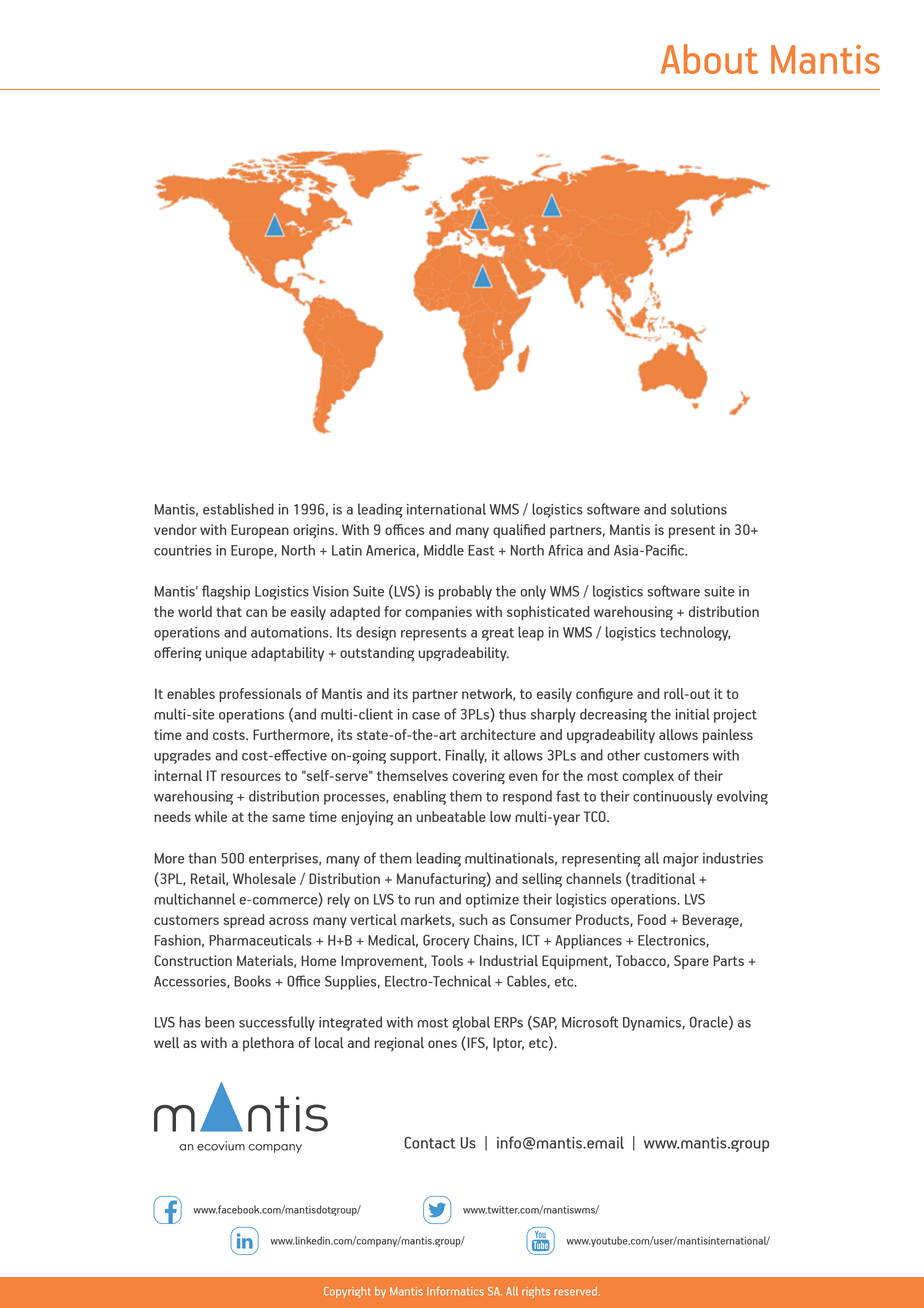 The image size is (924, 1308). What do you see at coordinates (699, 509) in the image?
I see `solutions` at bounding box center [699, 509].
